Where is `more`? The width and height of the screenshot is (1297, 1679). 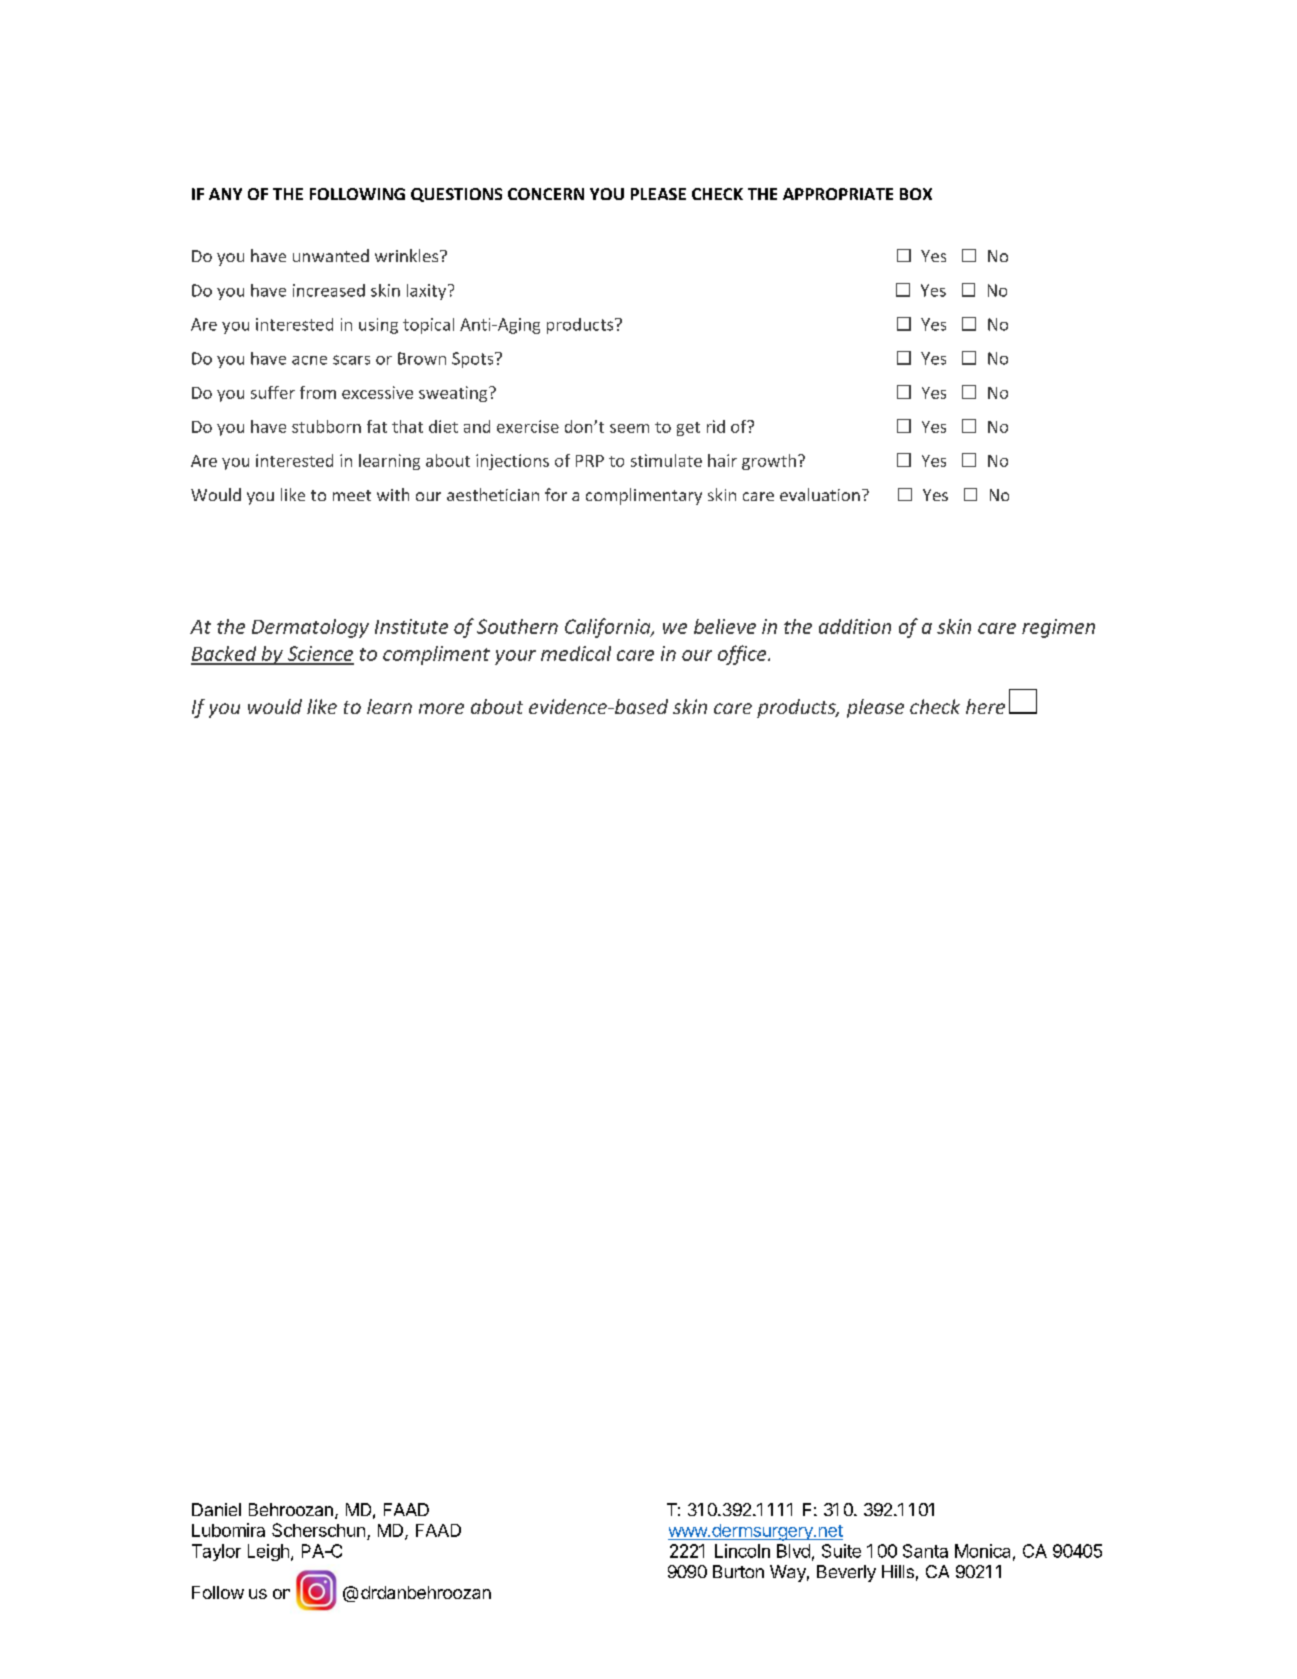 more is located at coordinates (441, 708).
